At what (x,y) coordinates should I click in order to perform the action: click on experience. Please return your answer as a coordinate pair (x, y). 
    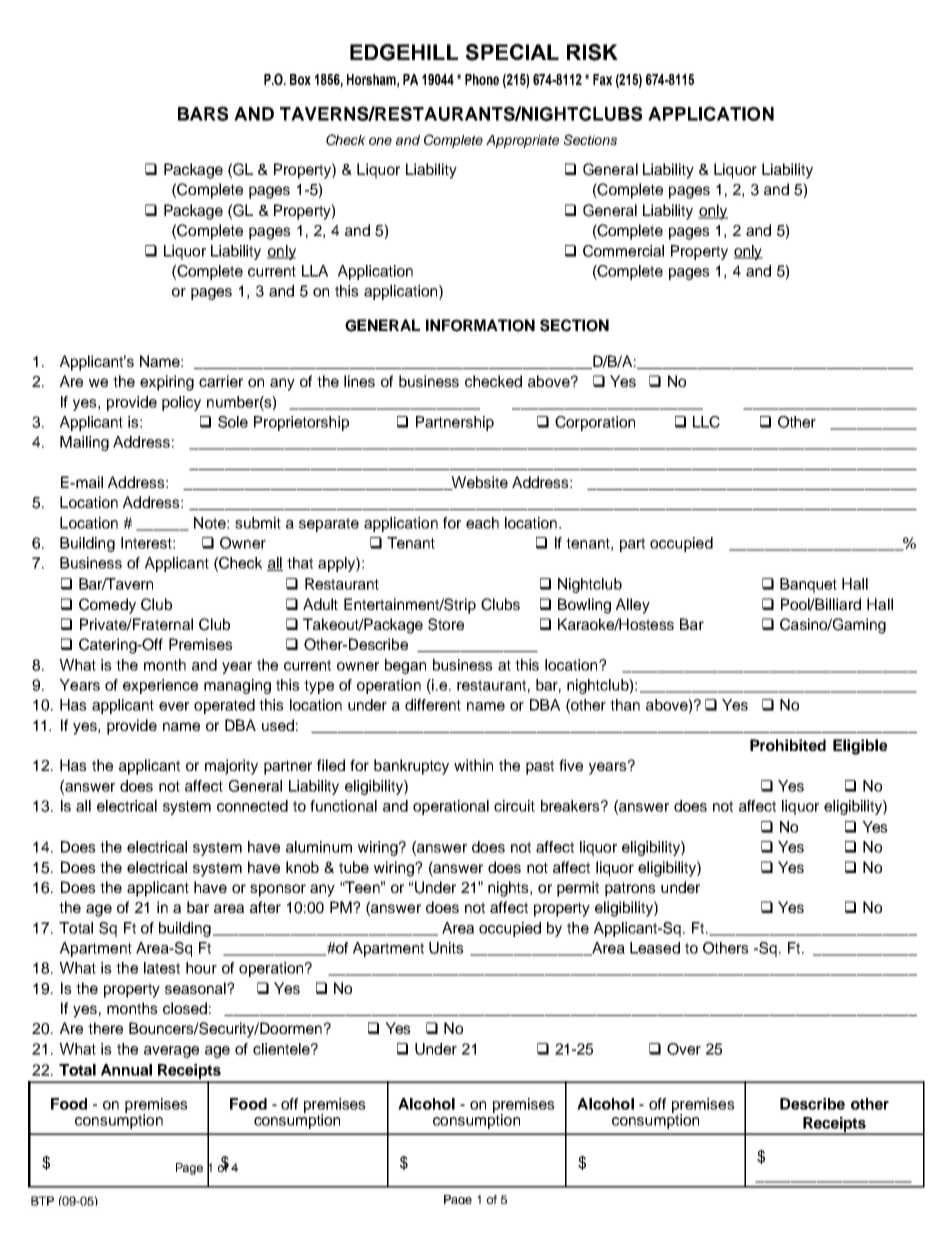
    Looking at the image, I should click on (160, 686).
